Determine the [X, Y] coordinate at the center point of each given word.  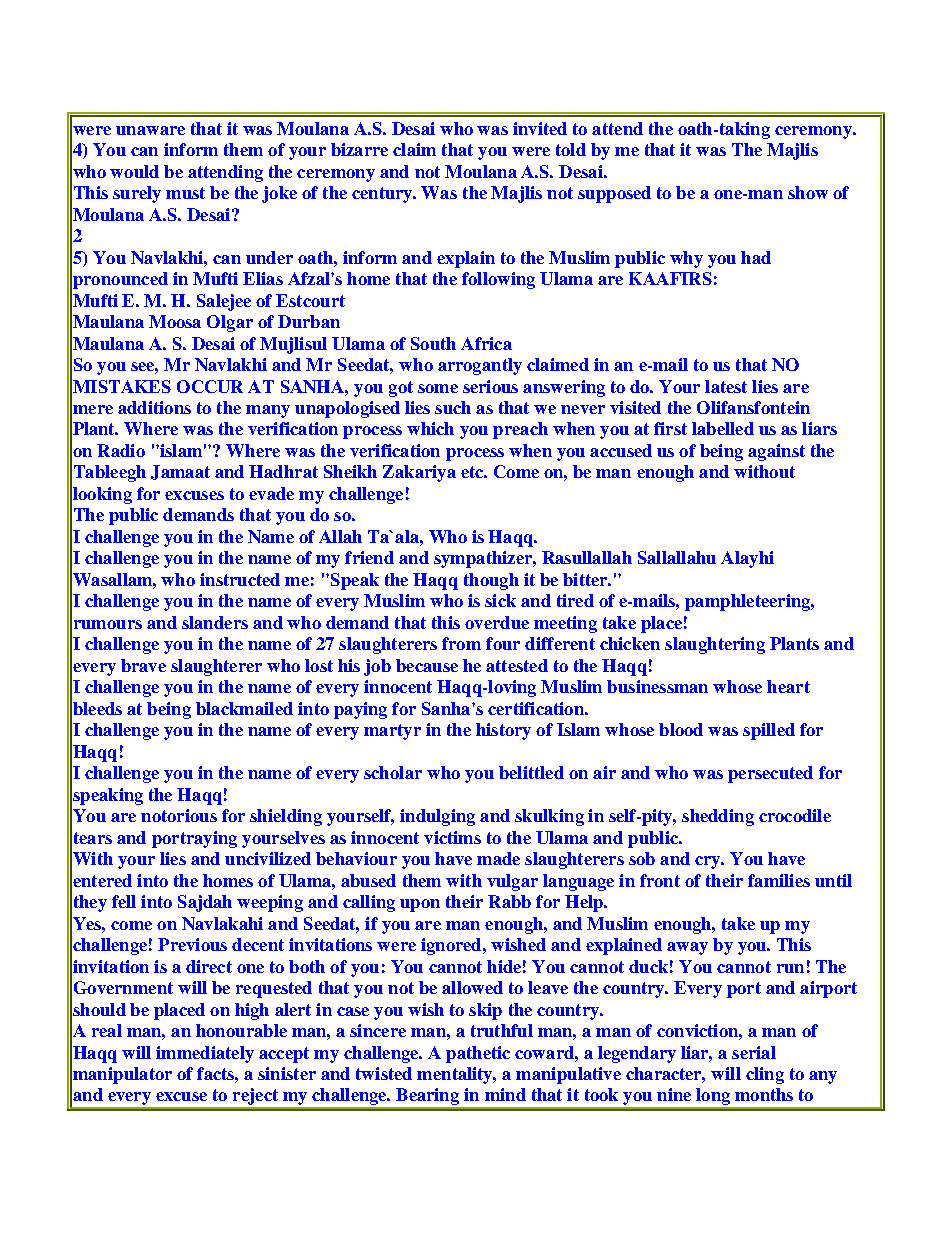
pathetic [478, 1054]
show [808, 192]
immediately [205, 1054]
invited [540, 128]
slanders [215, 622]
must [185, 193]
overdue [497, 622]
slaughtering [715, 645]
